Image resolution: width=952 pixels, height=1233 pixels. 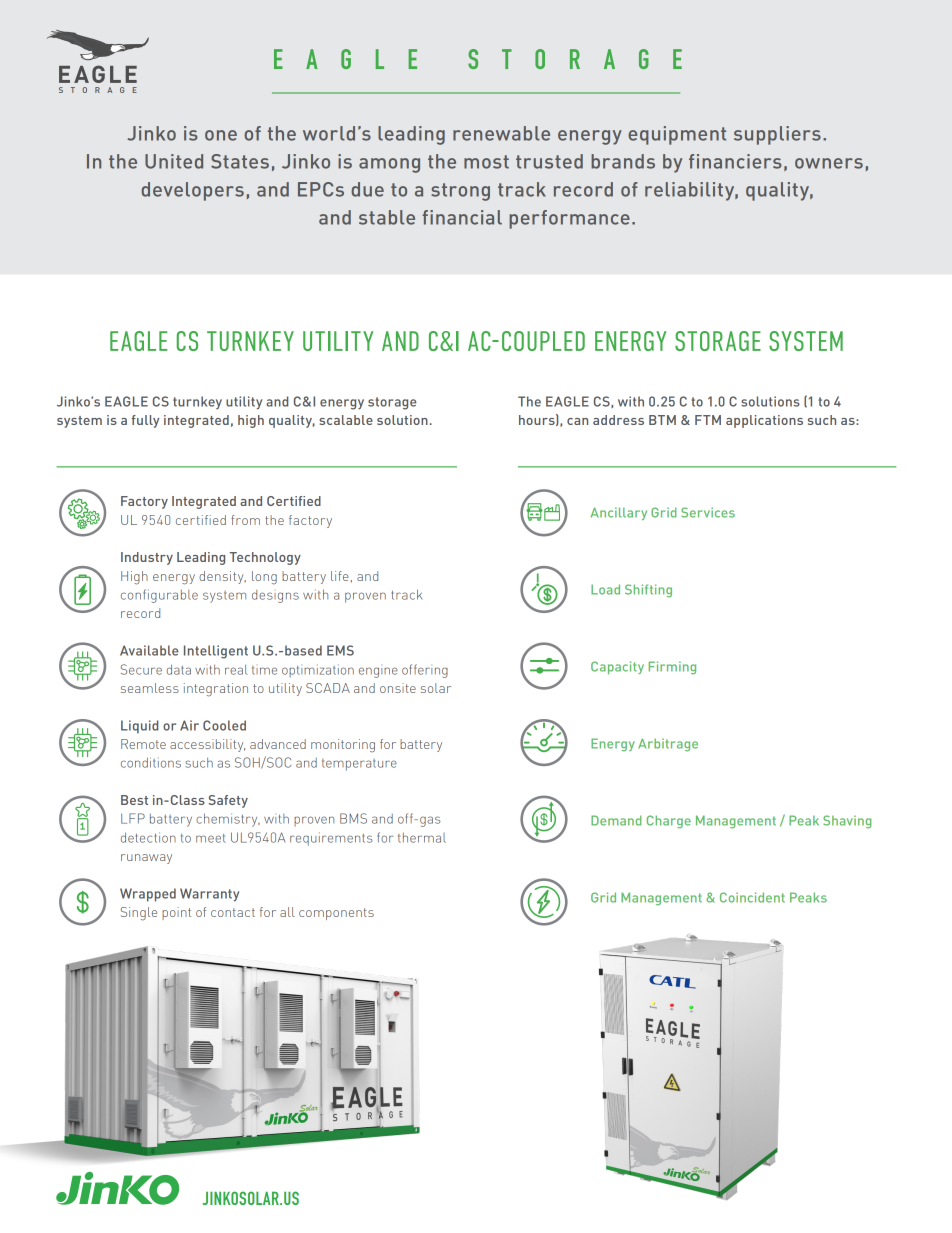 What do you see at coordinates (486, 162) in the document?
I see `most` at bounding box center [486, 162].
